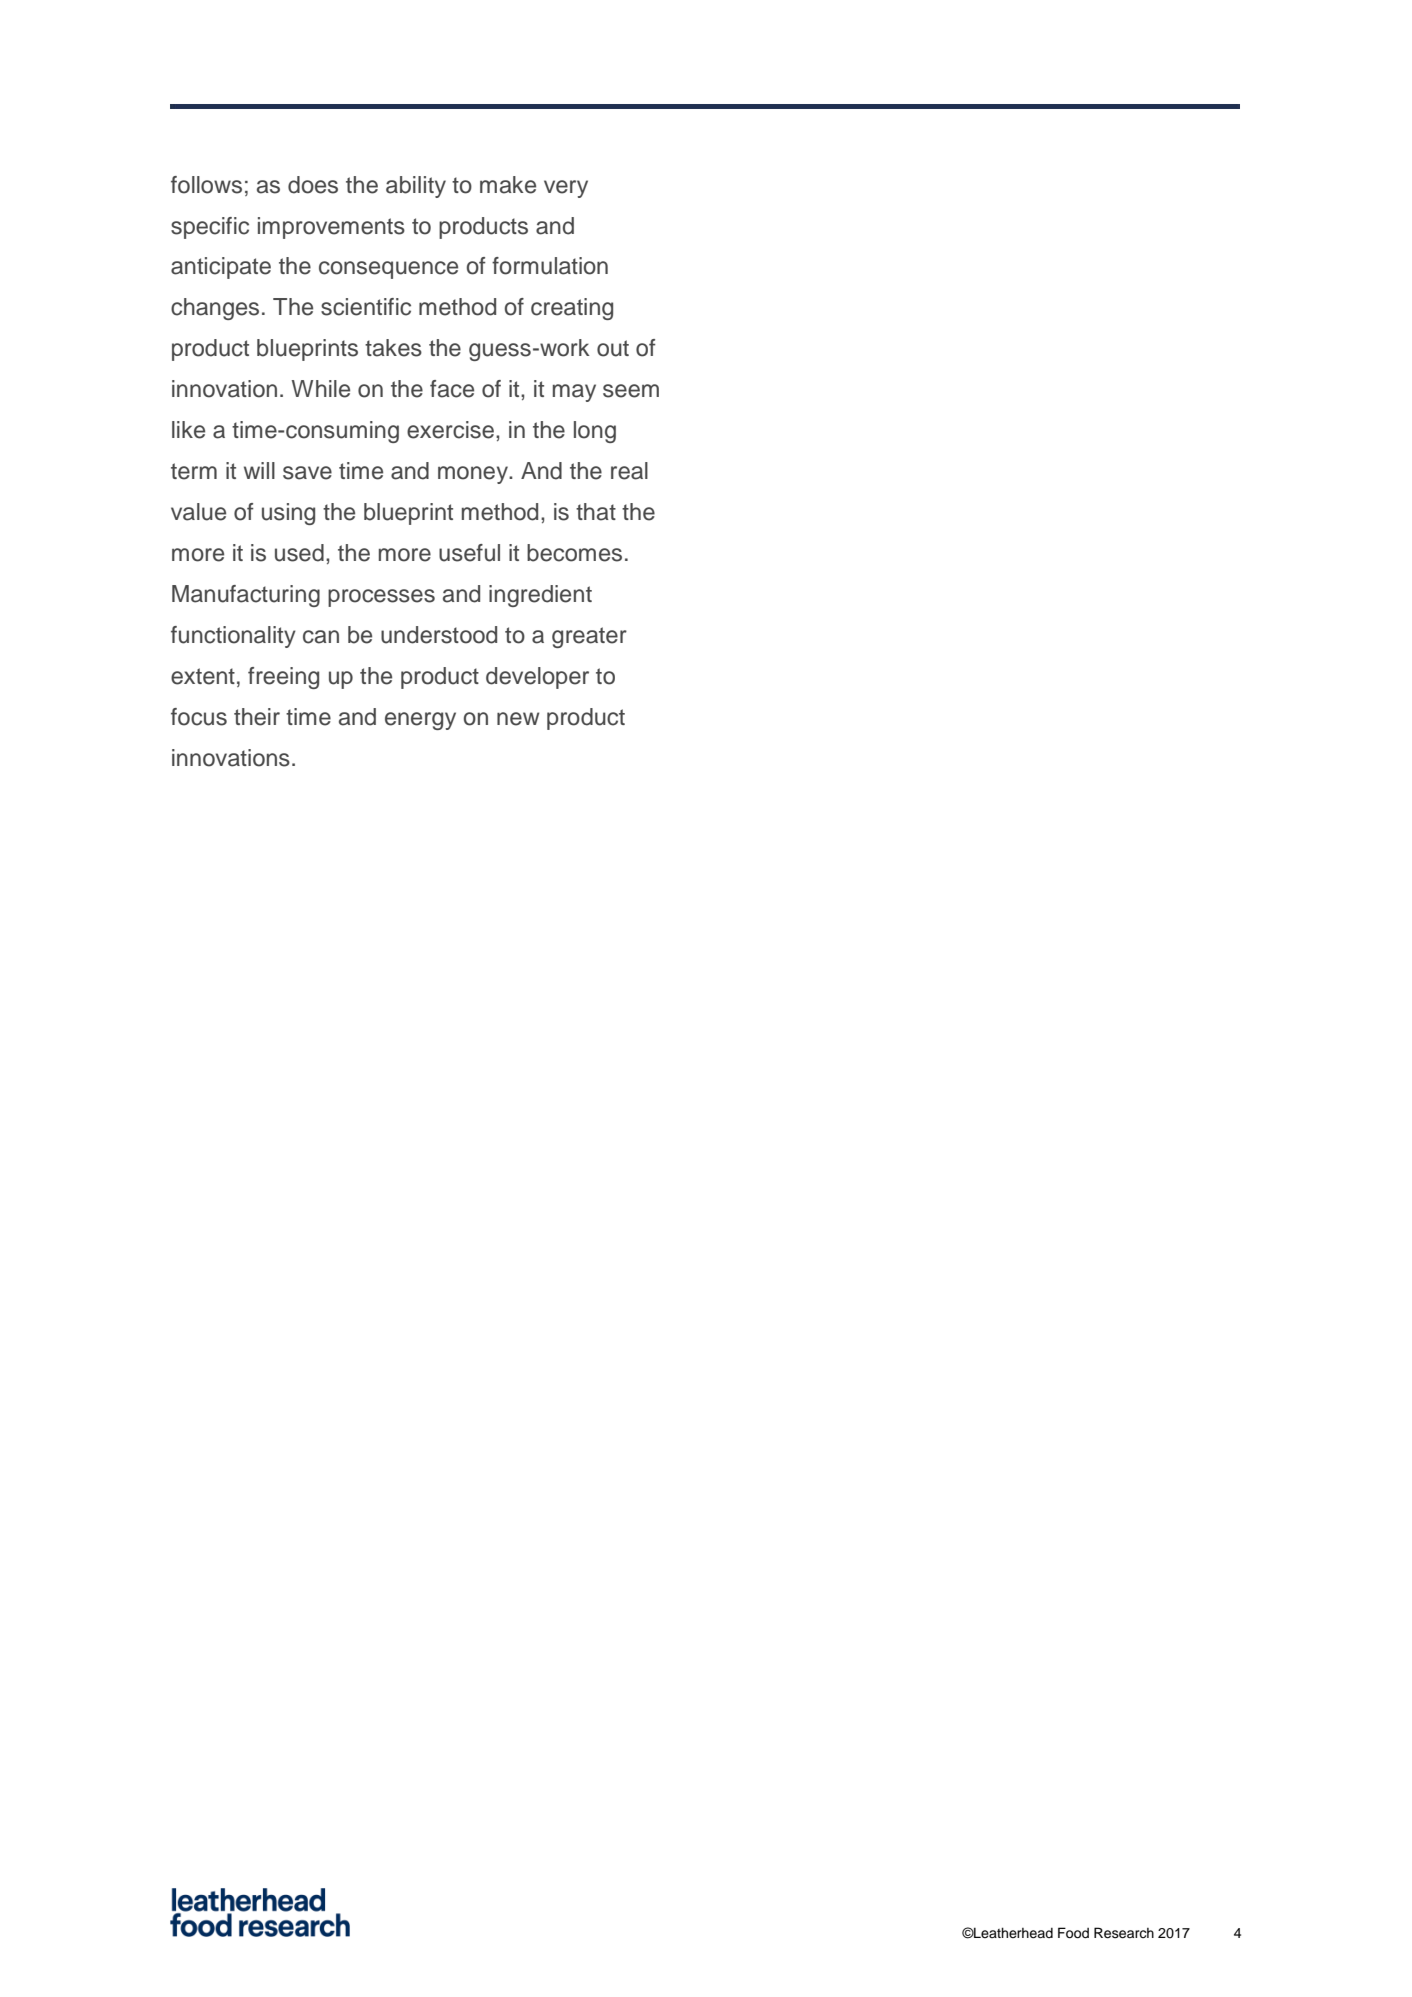 The image size is (1412, 1997). Describe the element at coordinates (1073, 1933) in the page. I see `Food` at that location.
